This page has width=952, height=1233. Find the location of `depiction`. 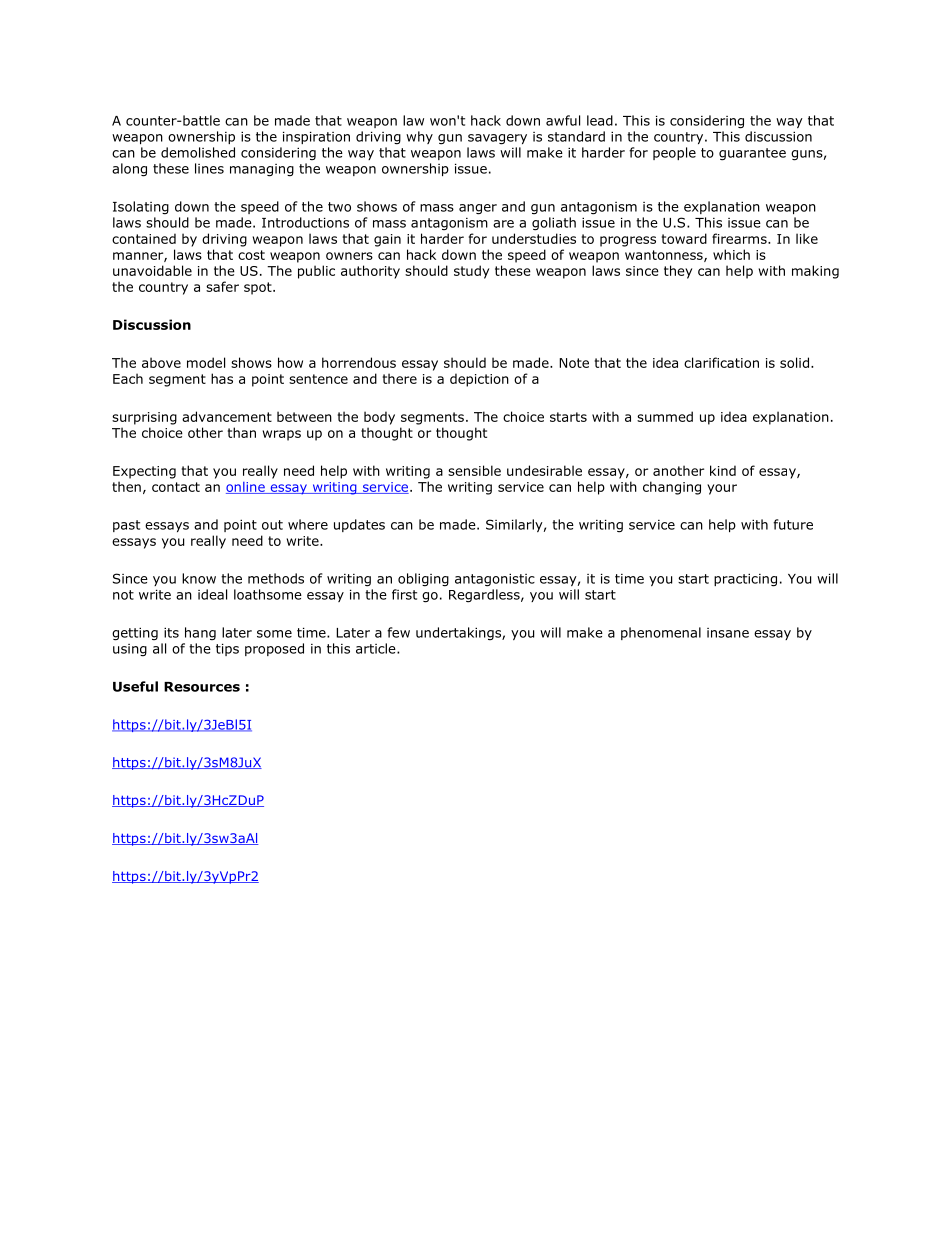

depiction is located at coordinates (479, 380).
